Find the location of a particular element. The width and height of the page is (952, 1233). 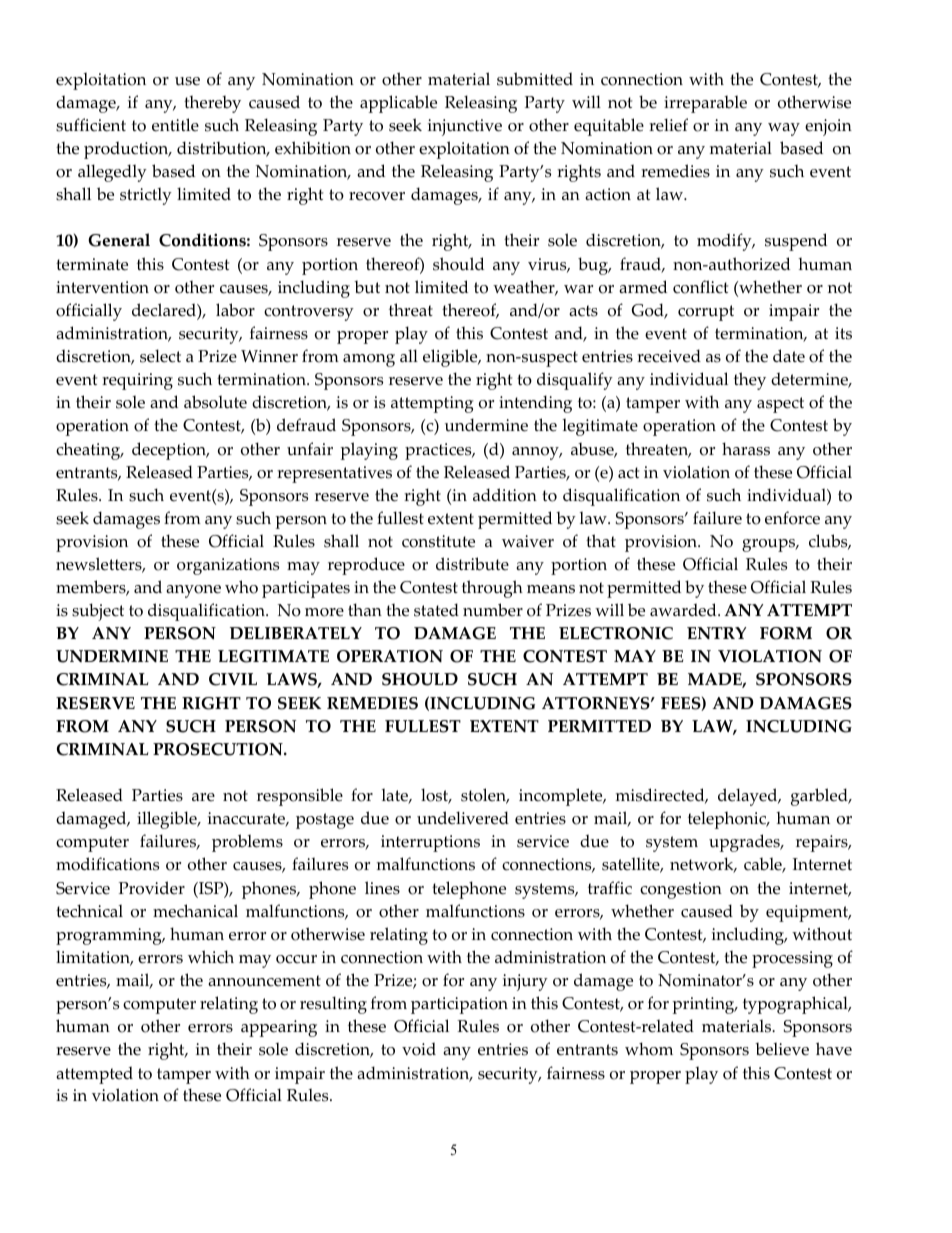

select is located at coordinates (160, 356).
